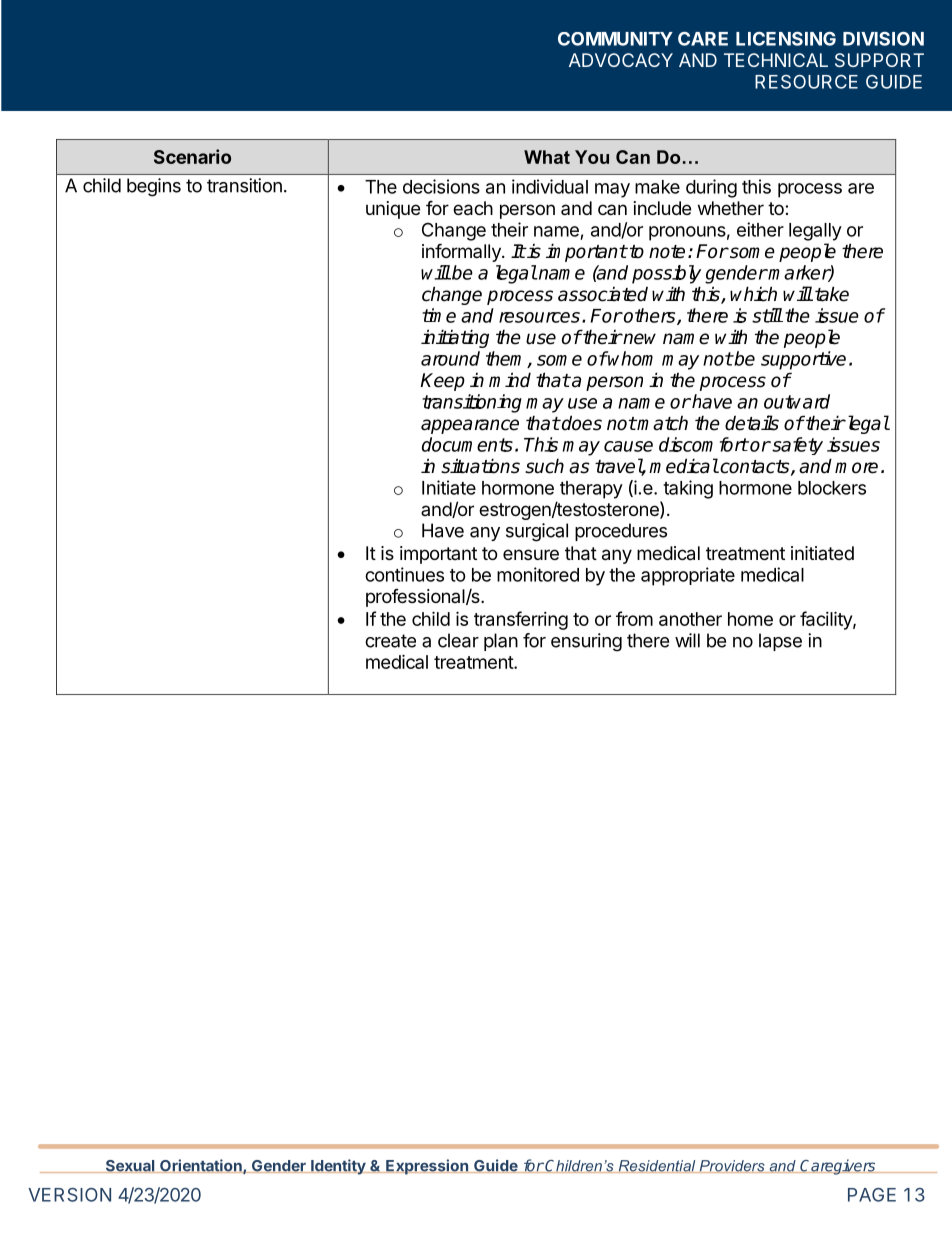 This screenshot has width=952, height=1233. What do you see at coordinates (776, 60) in the screenshot?
I see `TECHNICAL` at bounding box center [776, 60].
